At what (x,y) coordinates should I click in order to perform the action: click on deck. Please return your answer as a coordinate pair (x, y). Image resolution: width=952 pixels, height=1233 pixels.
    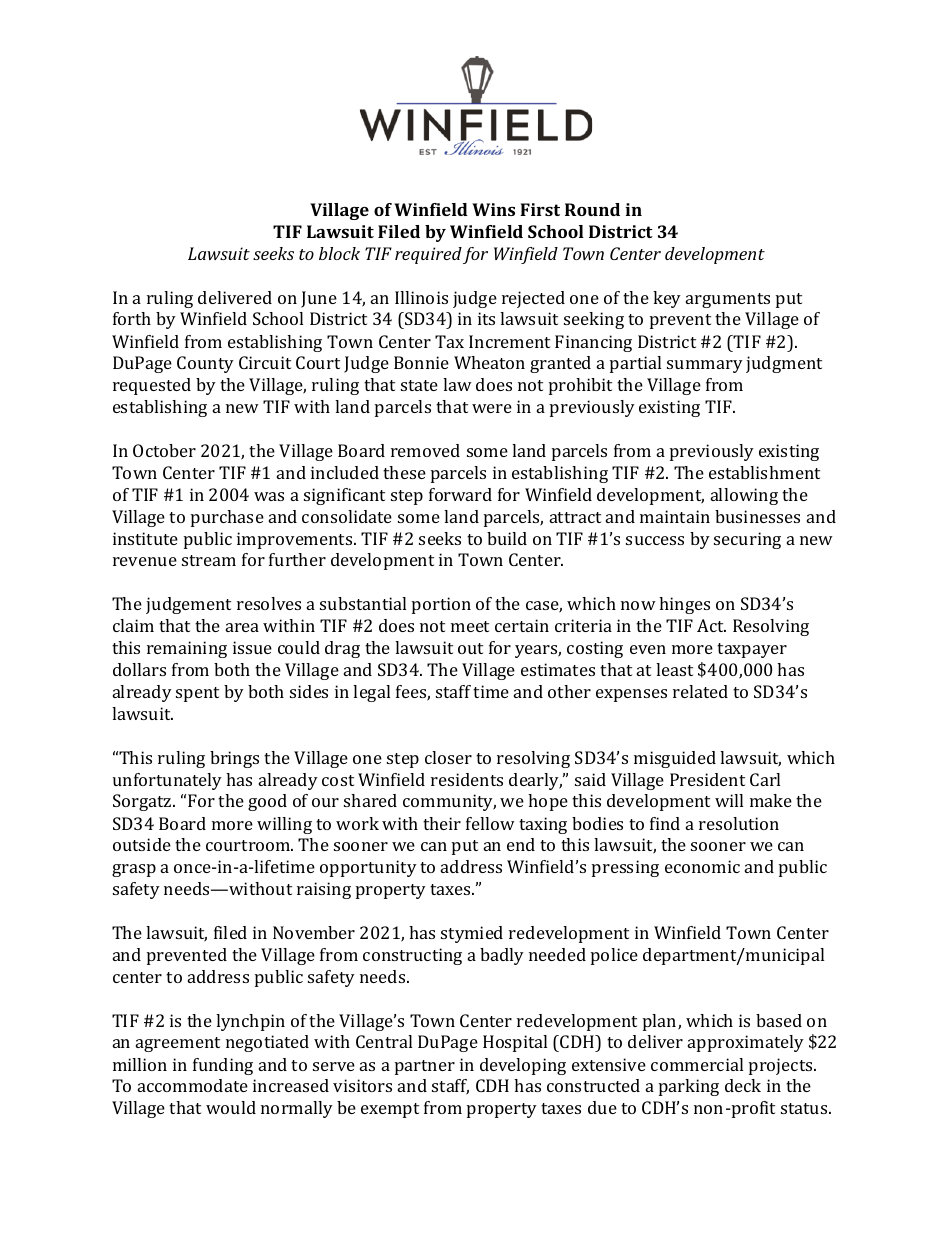
    Looking at the image, I should click on (743, 1085).
